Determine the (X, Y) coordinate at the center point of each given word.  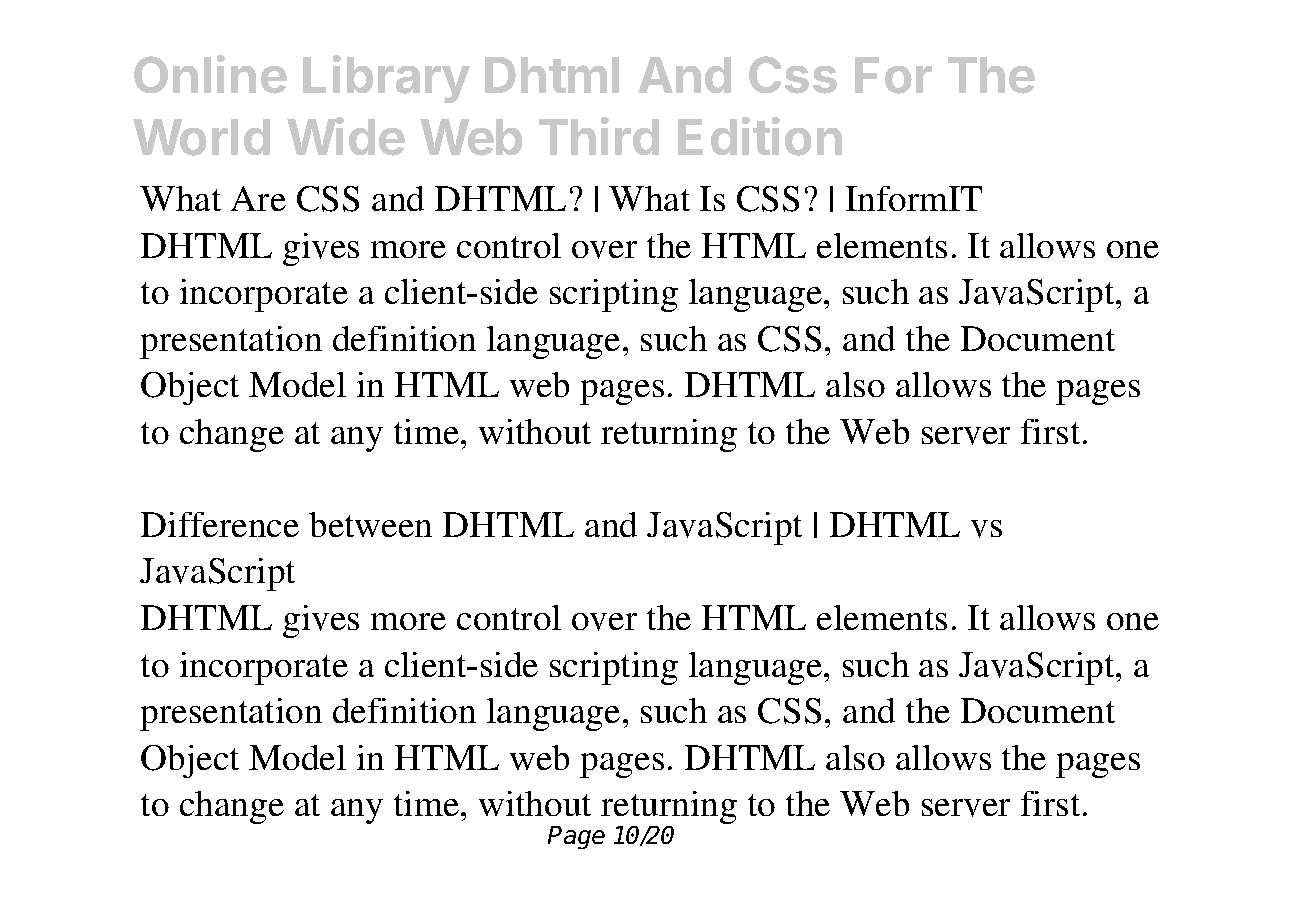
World (201, 137)
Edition (760, 136)
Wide (346, 136)
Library (386, 79)
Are (258, 198)
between (370, 524)
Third (599, 136)
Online (210, 74)
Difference (220, 524)
